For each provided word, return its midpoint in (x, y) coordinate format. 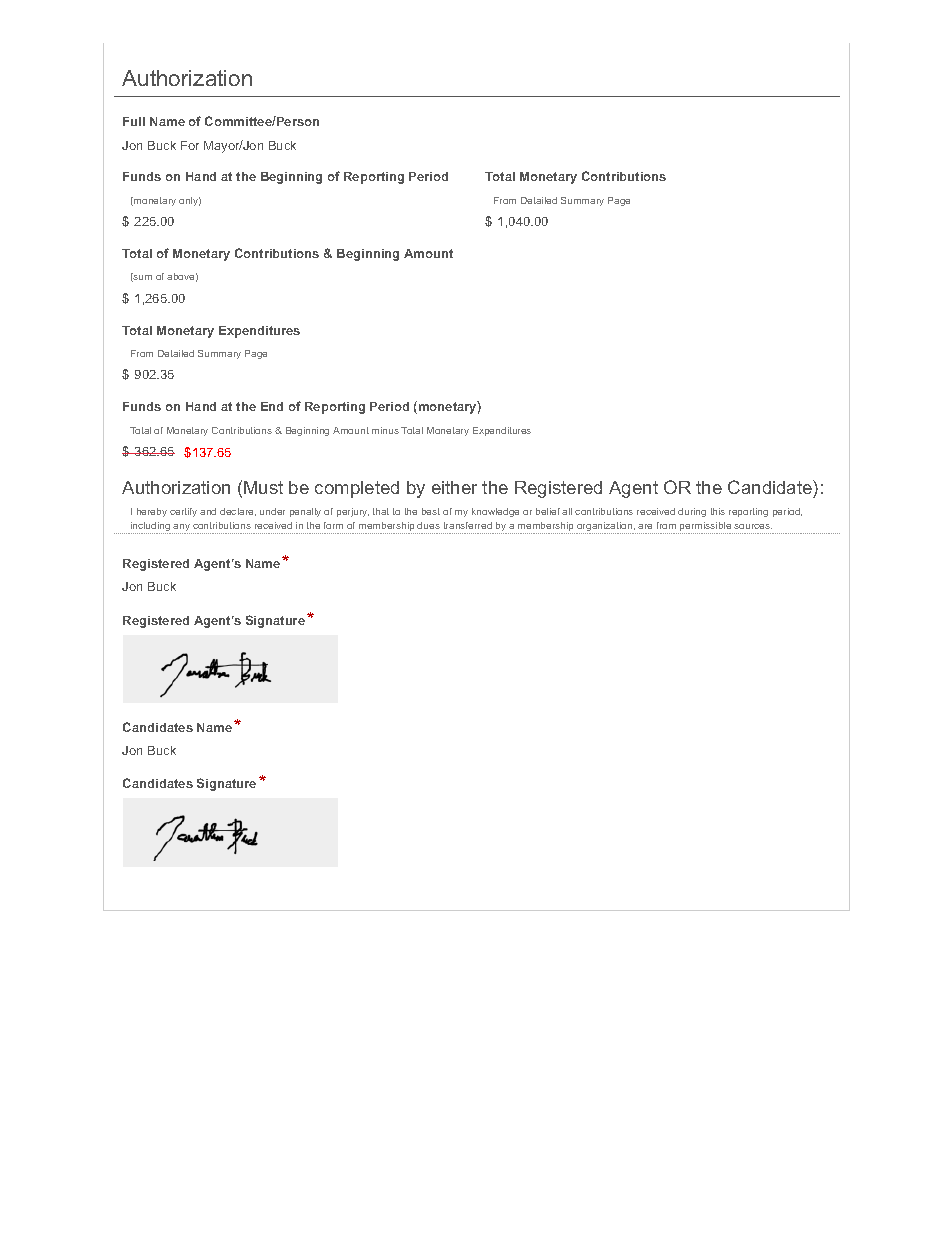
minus (385, 430)
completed (357, 489)
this (718, 511)
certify (183, 512)
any (182, 529)
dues (428, 525)
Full (134, 121)
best (431, 511)
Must (263, 487)
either (454, 487)
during (692, 512)
